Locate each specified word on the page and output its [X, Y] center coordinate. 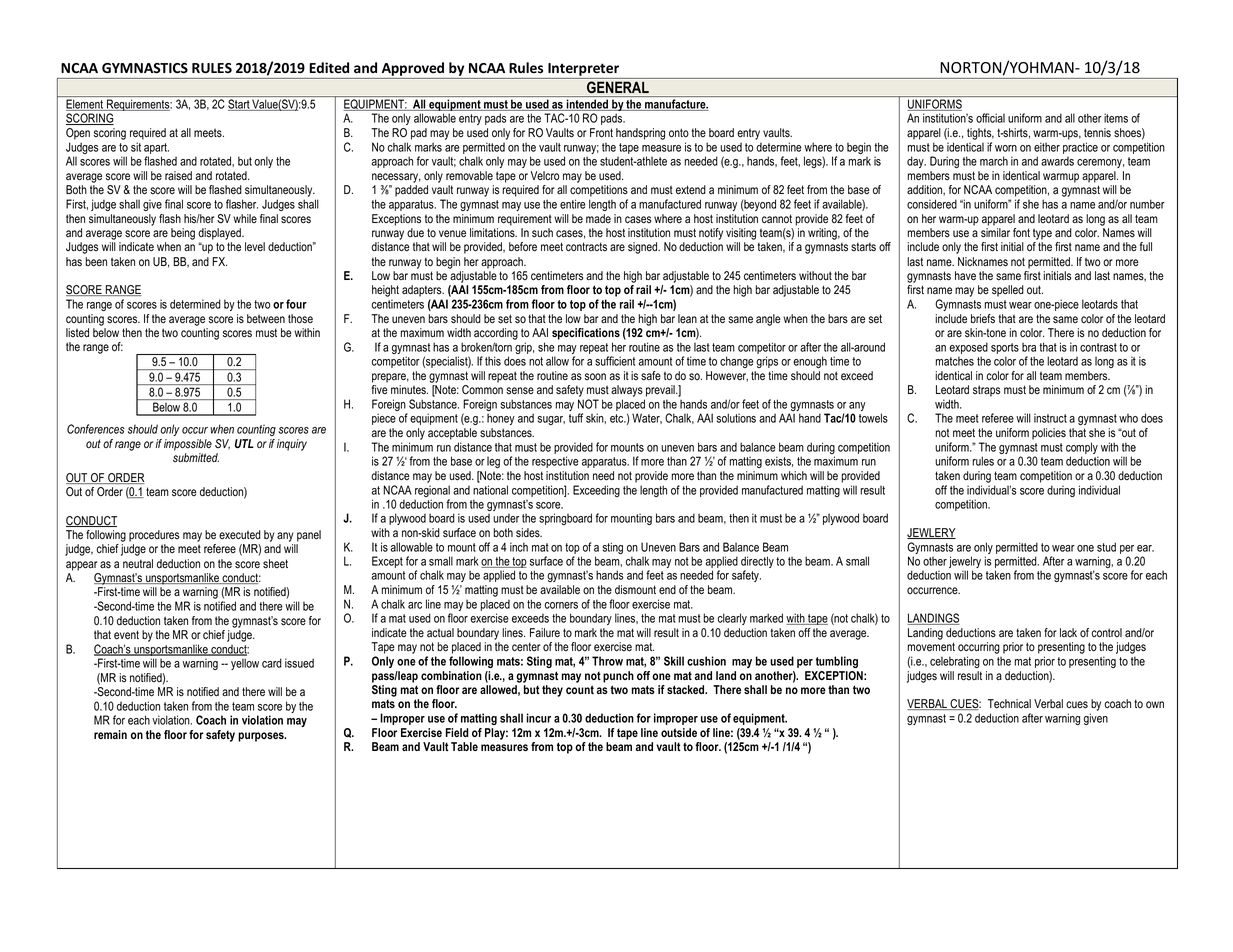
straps [986, 391]
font [1021, 233]
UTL [244, 443]
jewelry [965, 563]
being [183, 234]
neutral [138, 563]
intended [587, 105]
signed [644, 248]
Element [86, 105]
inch [519, 547]
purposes [262, 737]
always [628, 392]
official [990, 118]
